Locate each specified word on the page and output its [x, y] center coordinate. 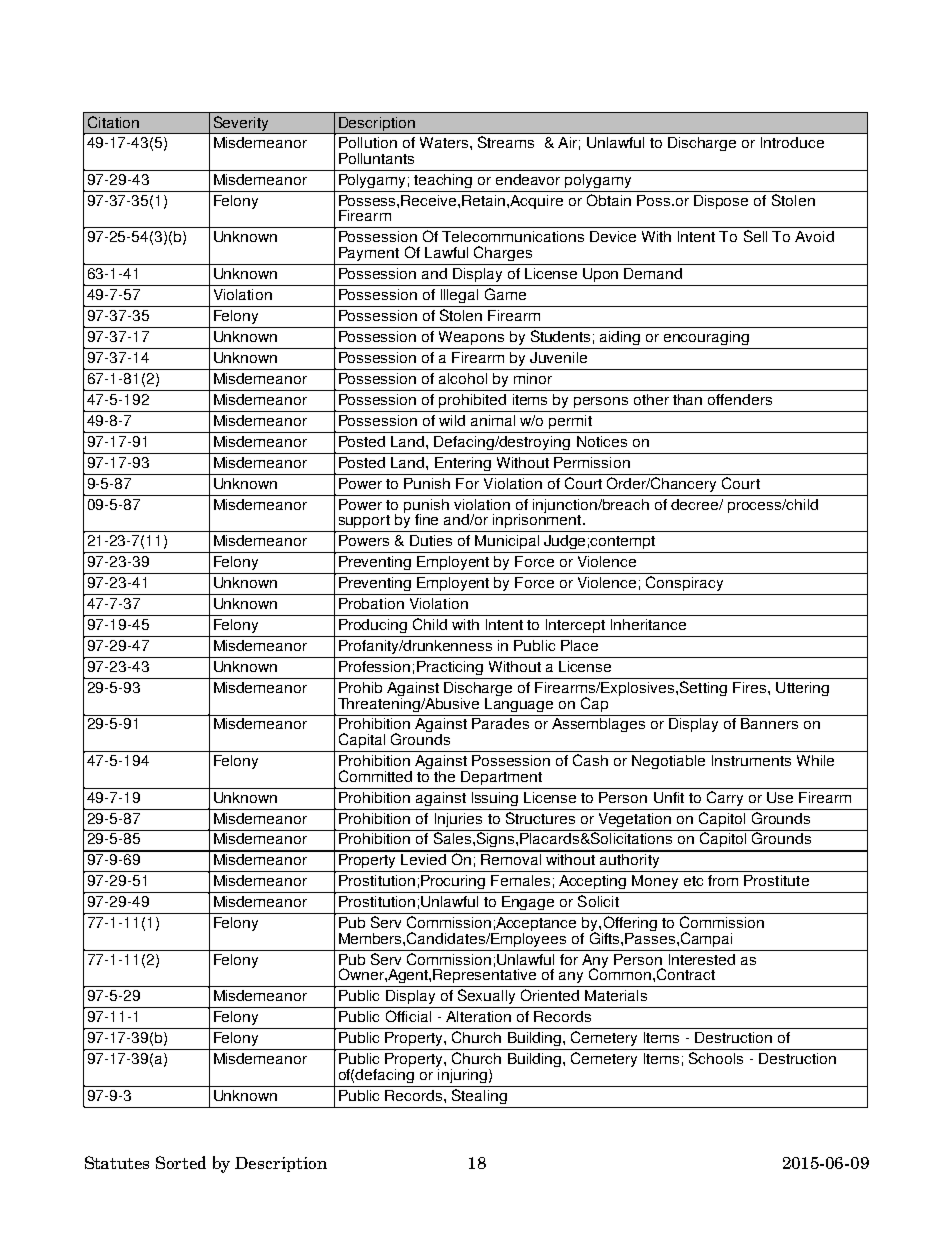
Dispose [721, 202]
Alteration [478, 1016]
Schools [716, 1058]
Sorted [181, 1162]
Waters [444, 142]
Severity [241, 125]
